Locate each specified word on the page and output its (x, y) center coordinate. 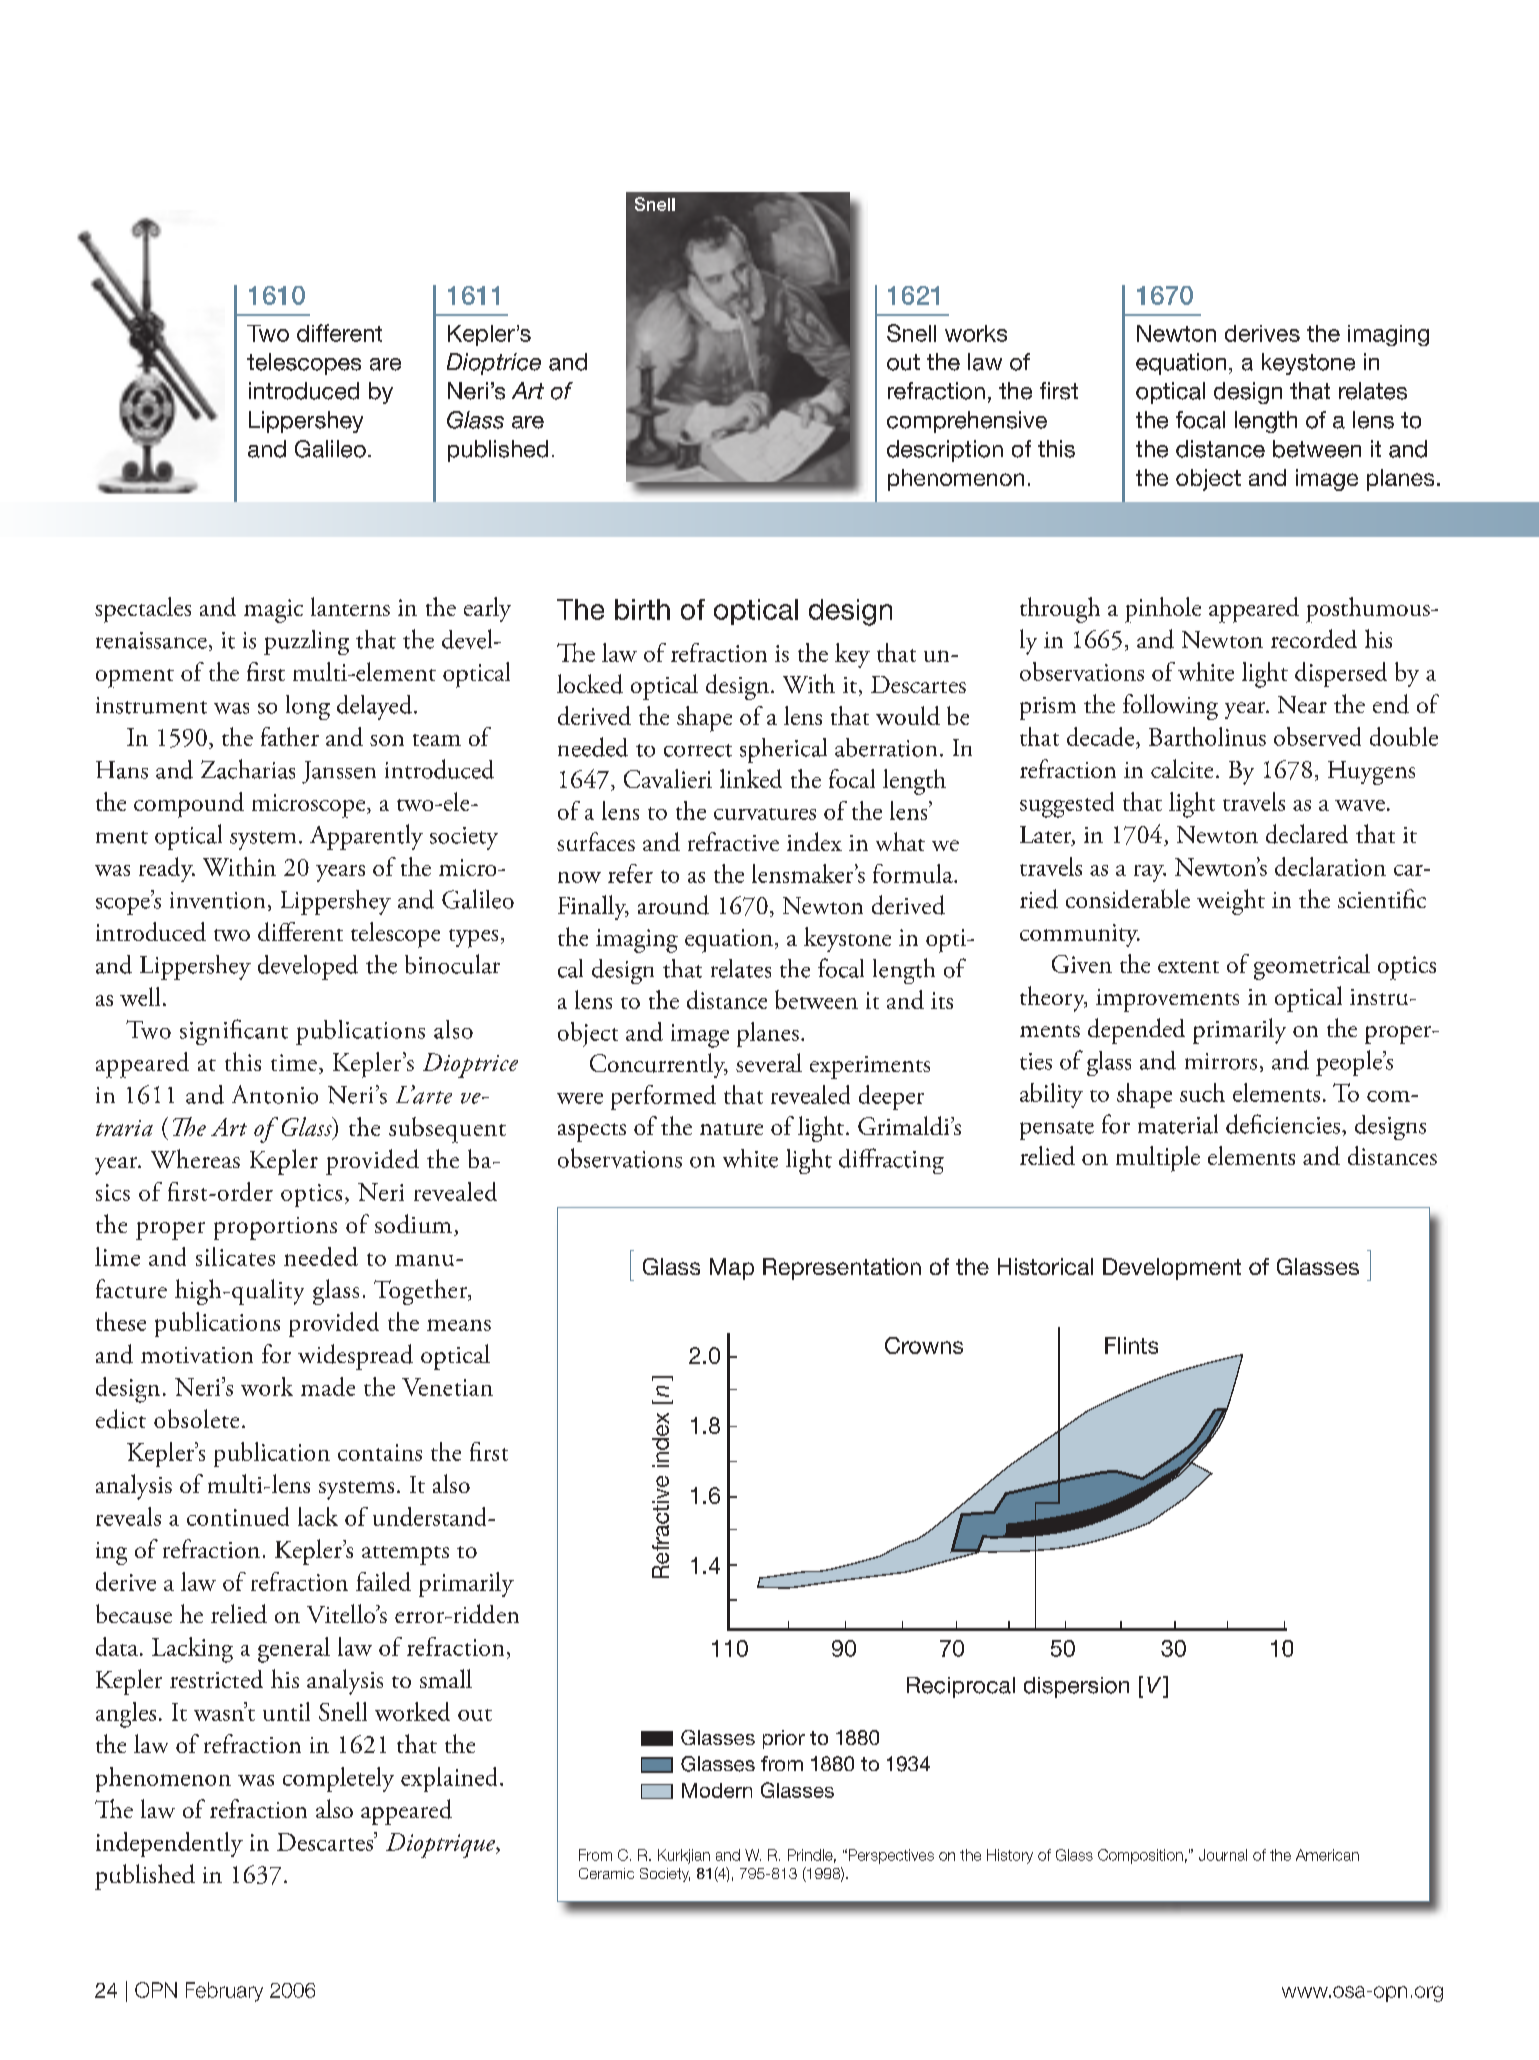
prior (784, 1739)
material (1178, 1124)
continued (238, 1516)
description (945, 451)
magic (273, 611)
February (224, 1992)
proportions (275, 1228)
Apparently (366, 837)
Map (732, 1269)
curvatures (765, 814)
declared (1307, 834)
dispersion (1076, 1687)
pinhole (1163, 610)
